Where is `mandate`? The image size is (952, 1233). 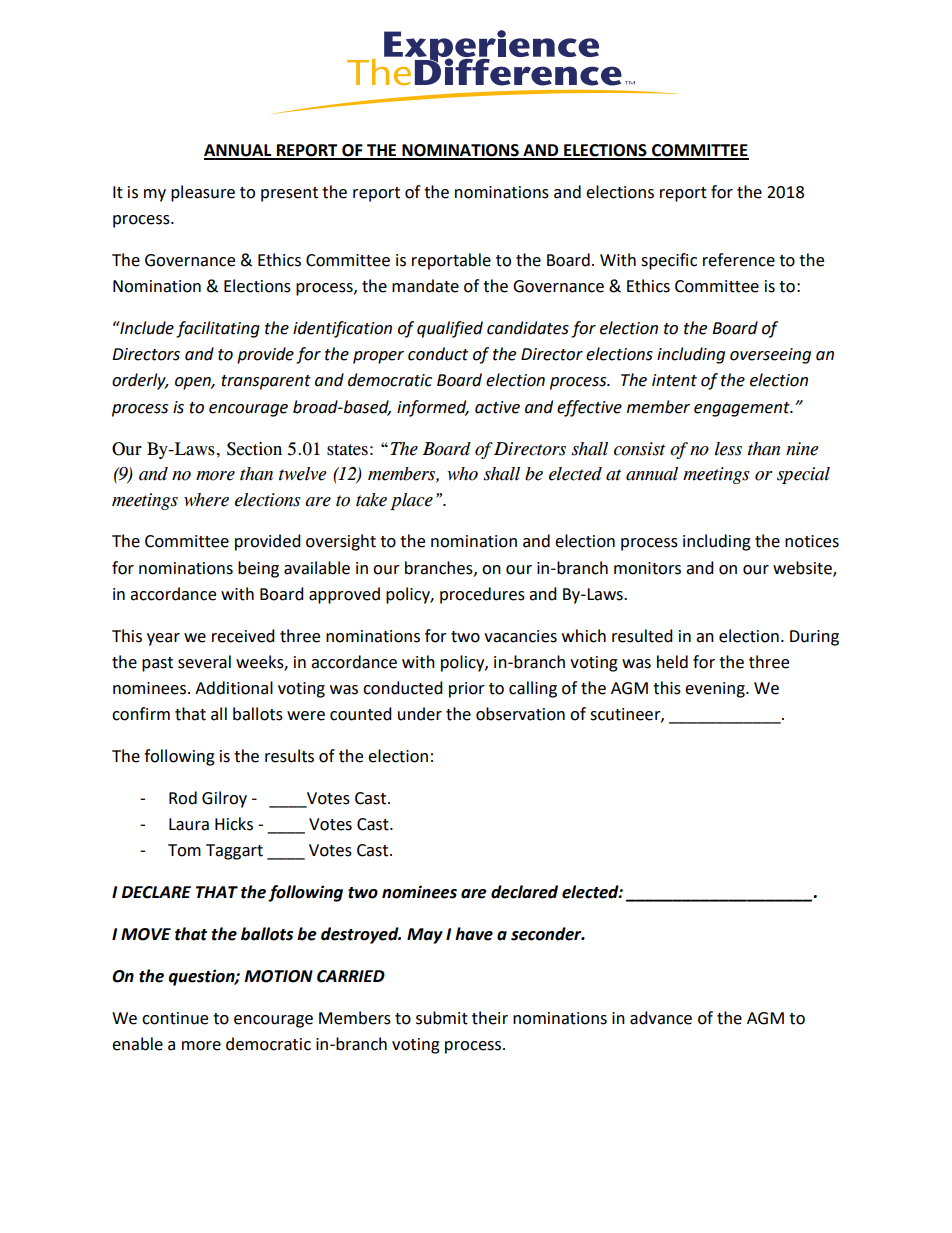 mandate is located at coordinates (425, 286).
